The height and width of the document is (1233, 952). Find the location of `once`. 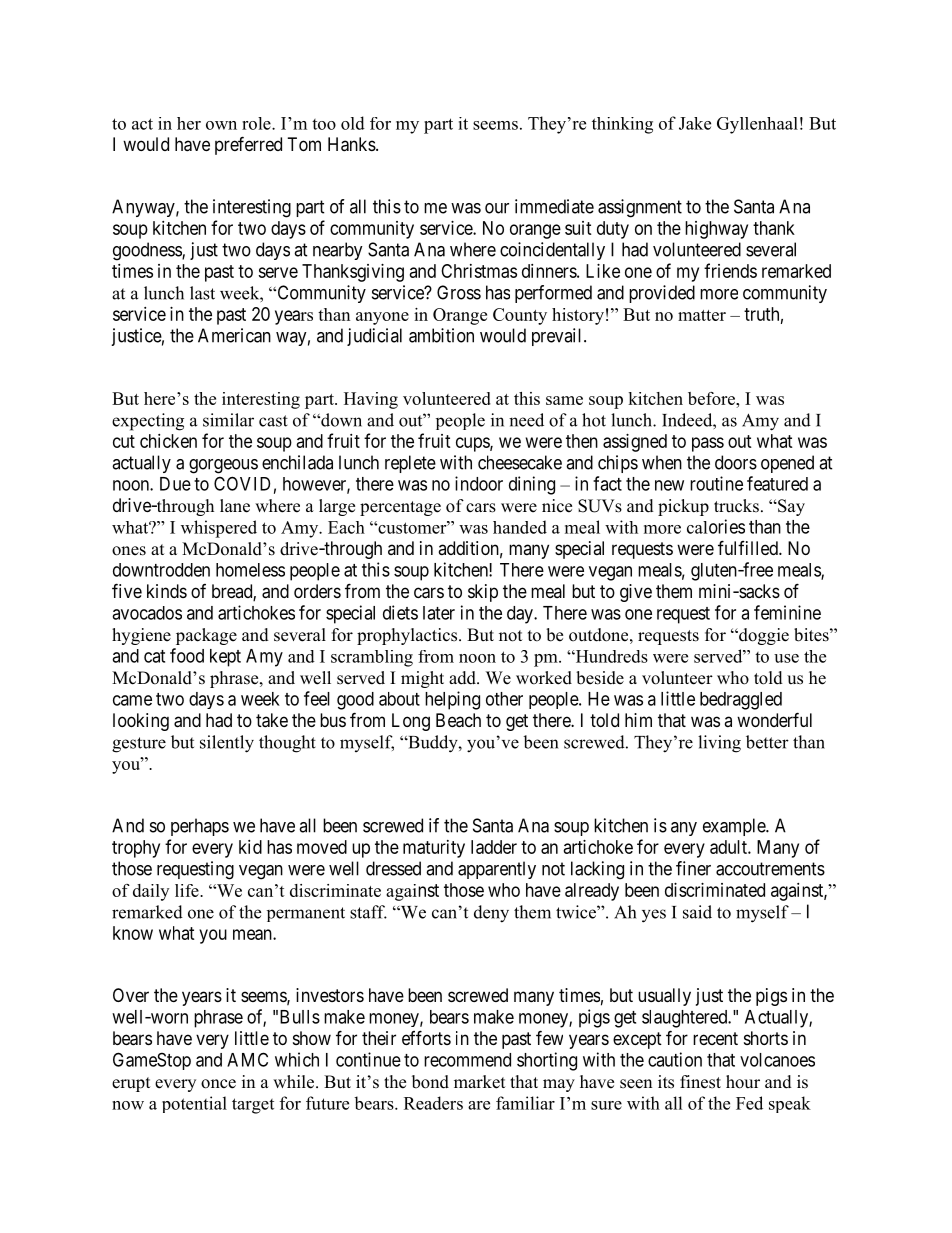

once is located at coordinates (218, 1084).
